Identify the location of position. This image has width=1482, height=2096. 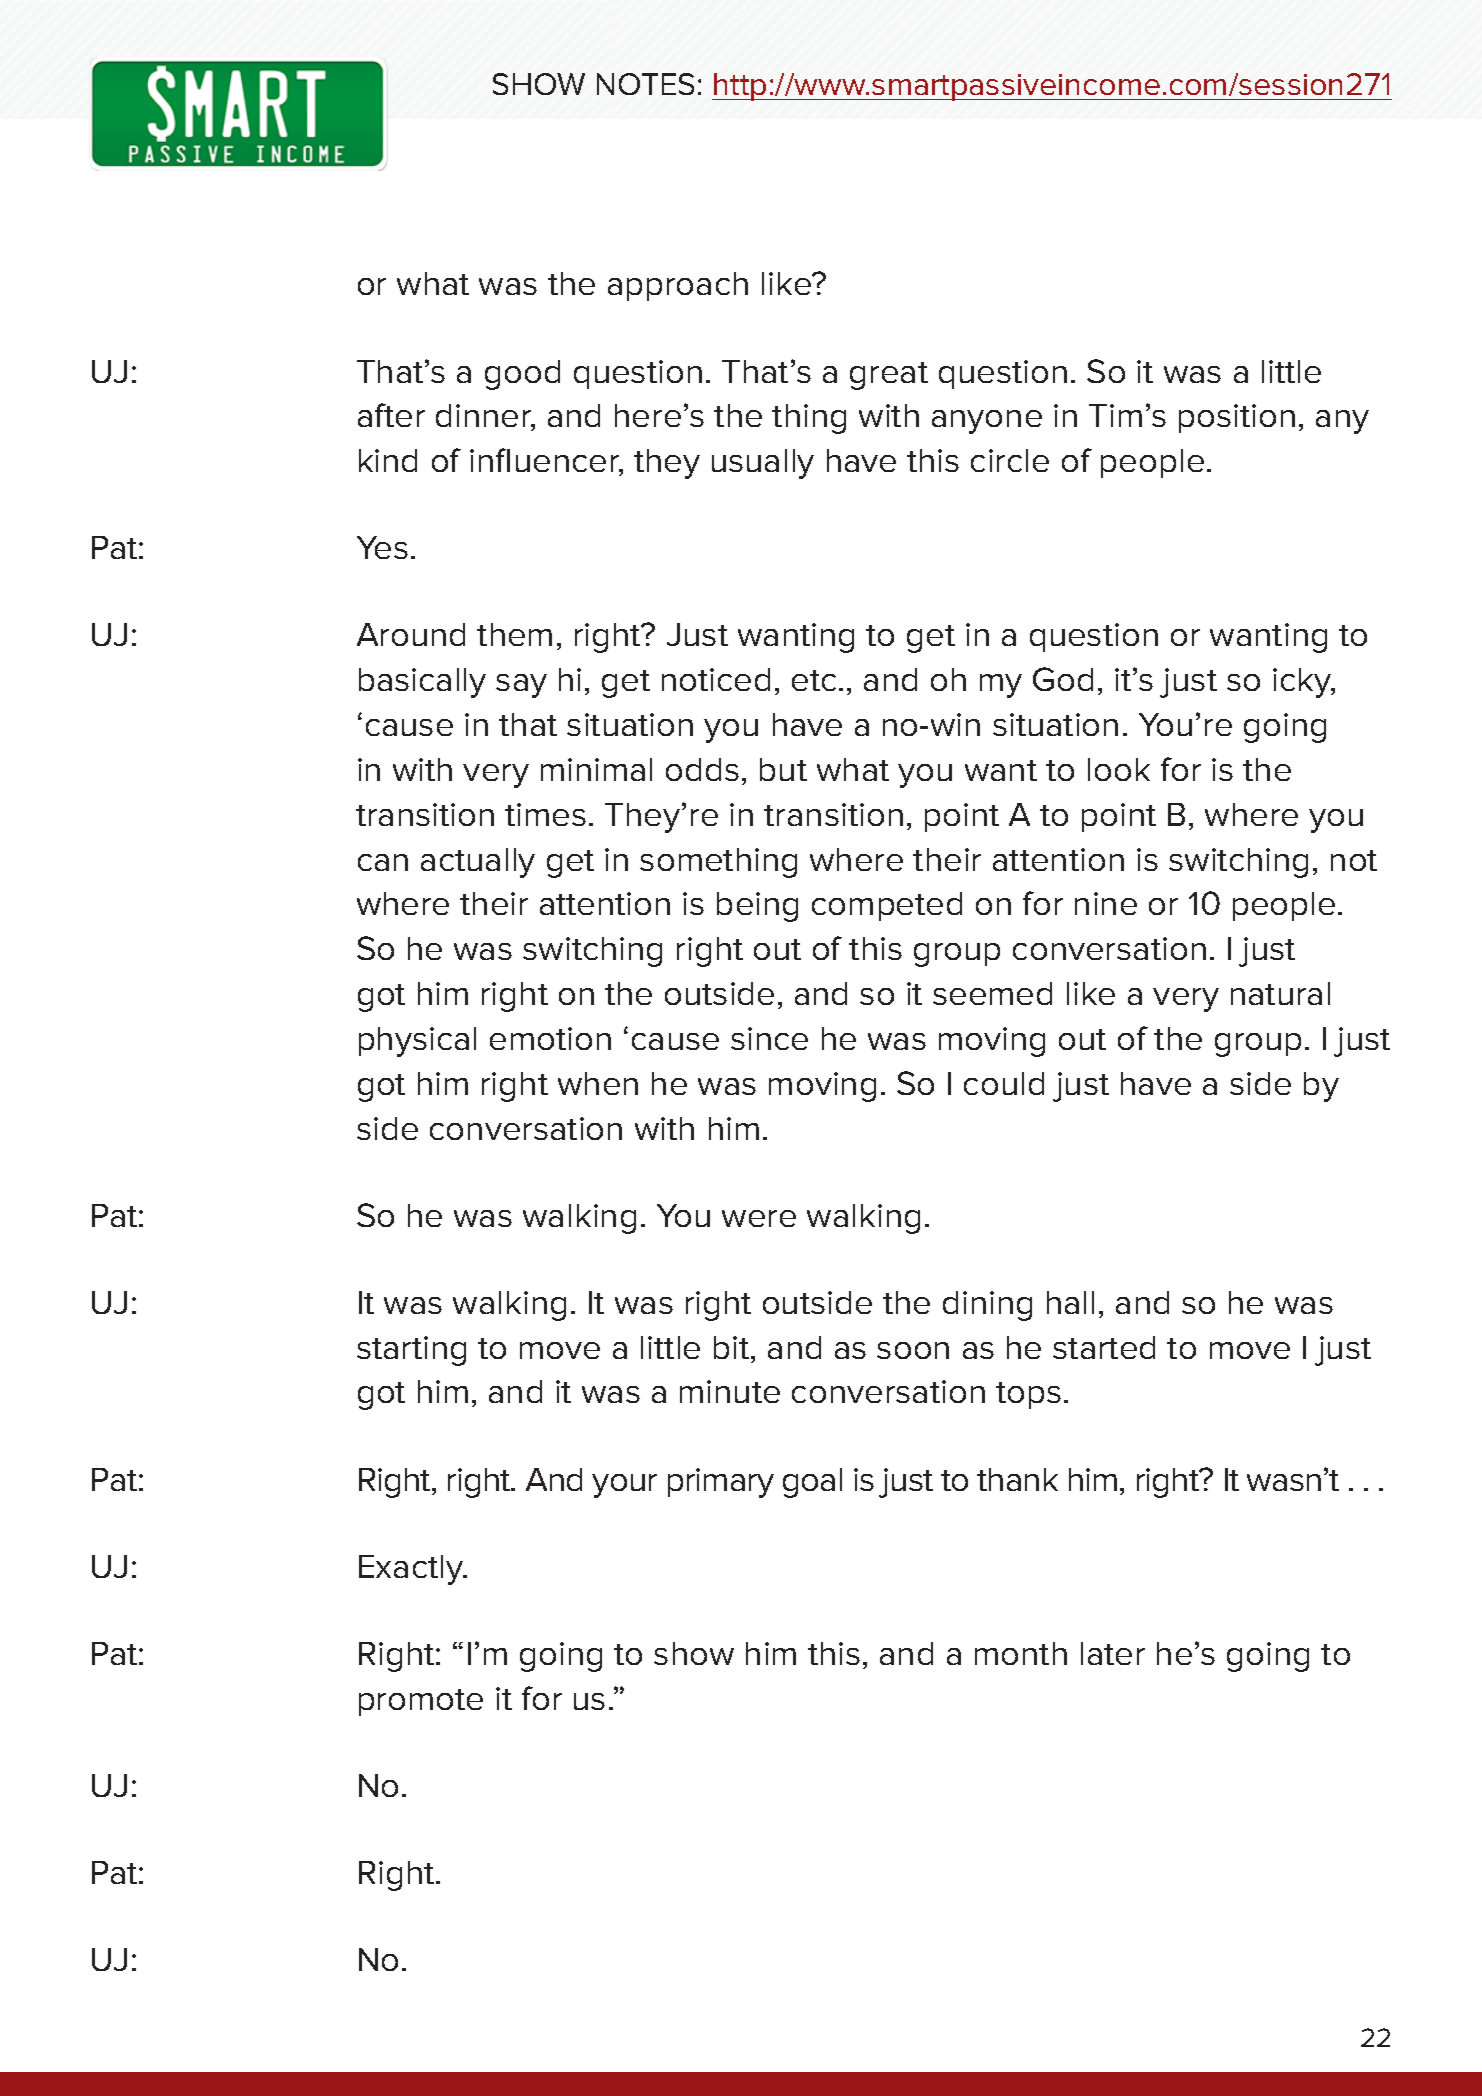
(1237, 418).
